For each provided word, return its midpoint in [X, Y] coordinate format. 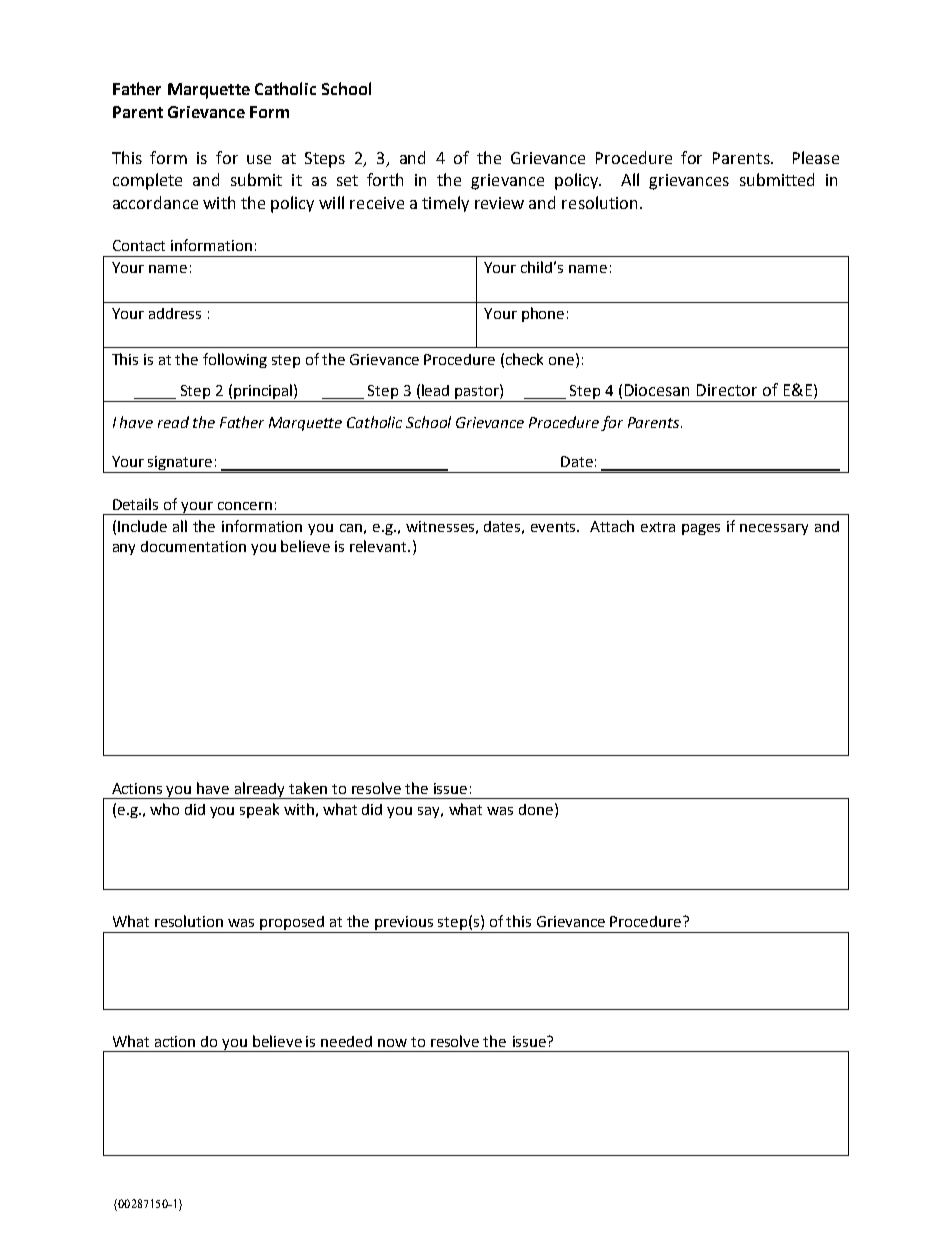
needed [346, 1041]
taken [308, 788]
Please [816, 157]
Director [727, 390]
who [164, 809]
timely [445, 204]
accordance [155, 202]
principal [263, 393]
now [392, 1043]
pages [701, 529]
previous [405, 924]
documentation [193, 546]
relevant [379, 546]
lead [435, 390]
